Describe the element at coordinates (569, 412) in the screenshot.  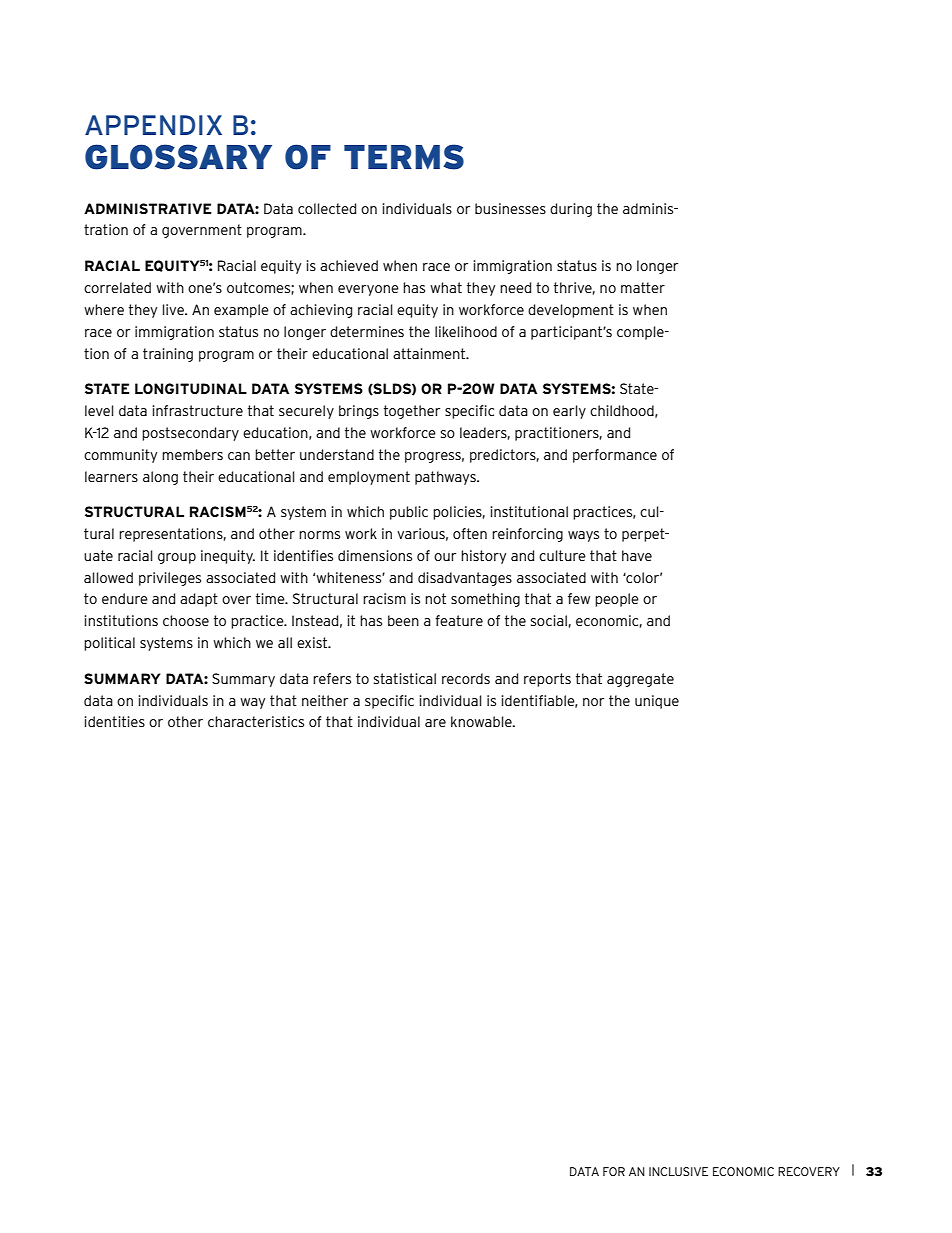
I see `early` at that location.
